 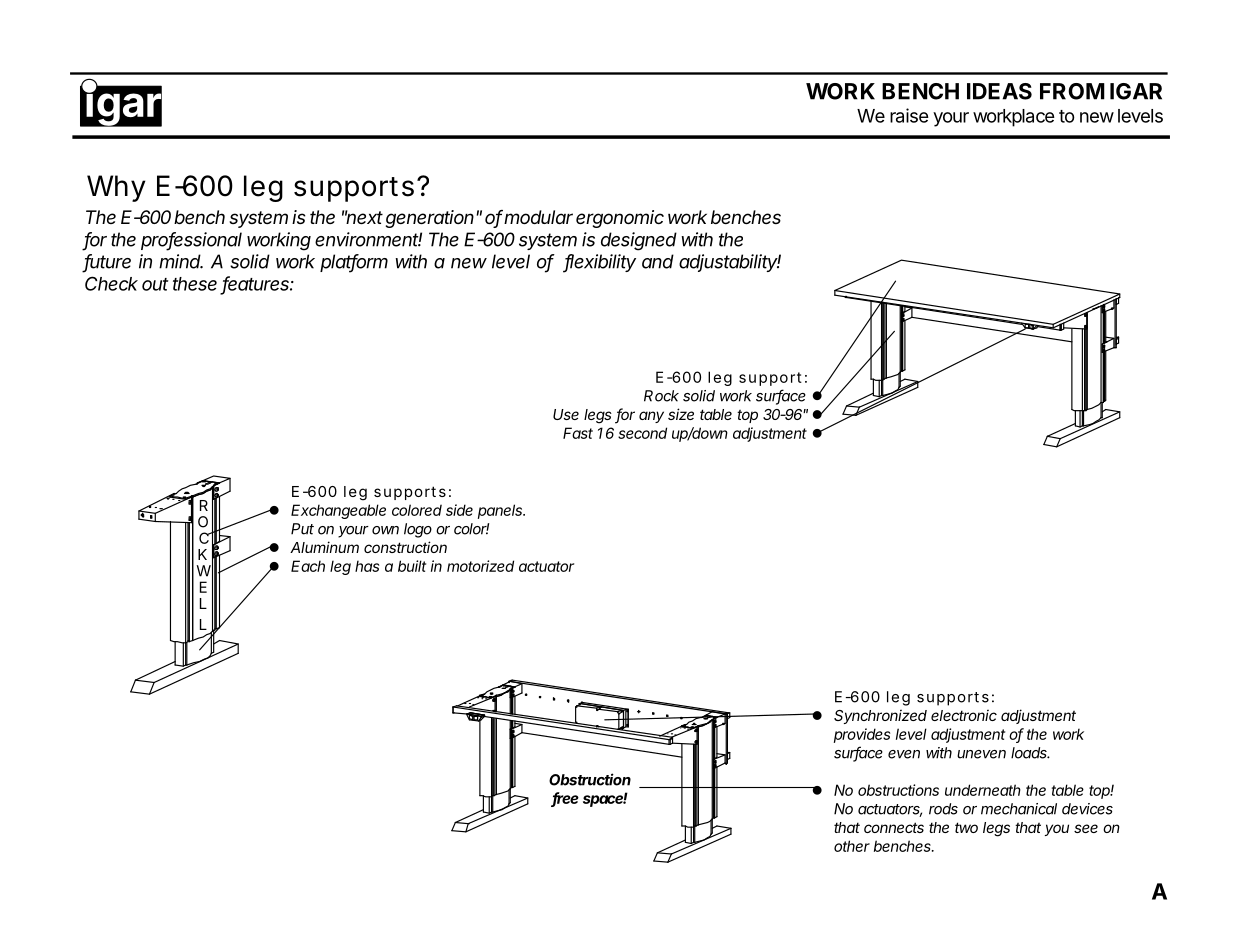 I want to click on free, so click(x=565, y=799).
